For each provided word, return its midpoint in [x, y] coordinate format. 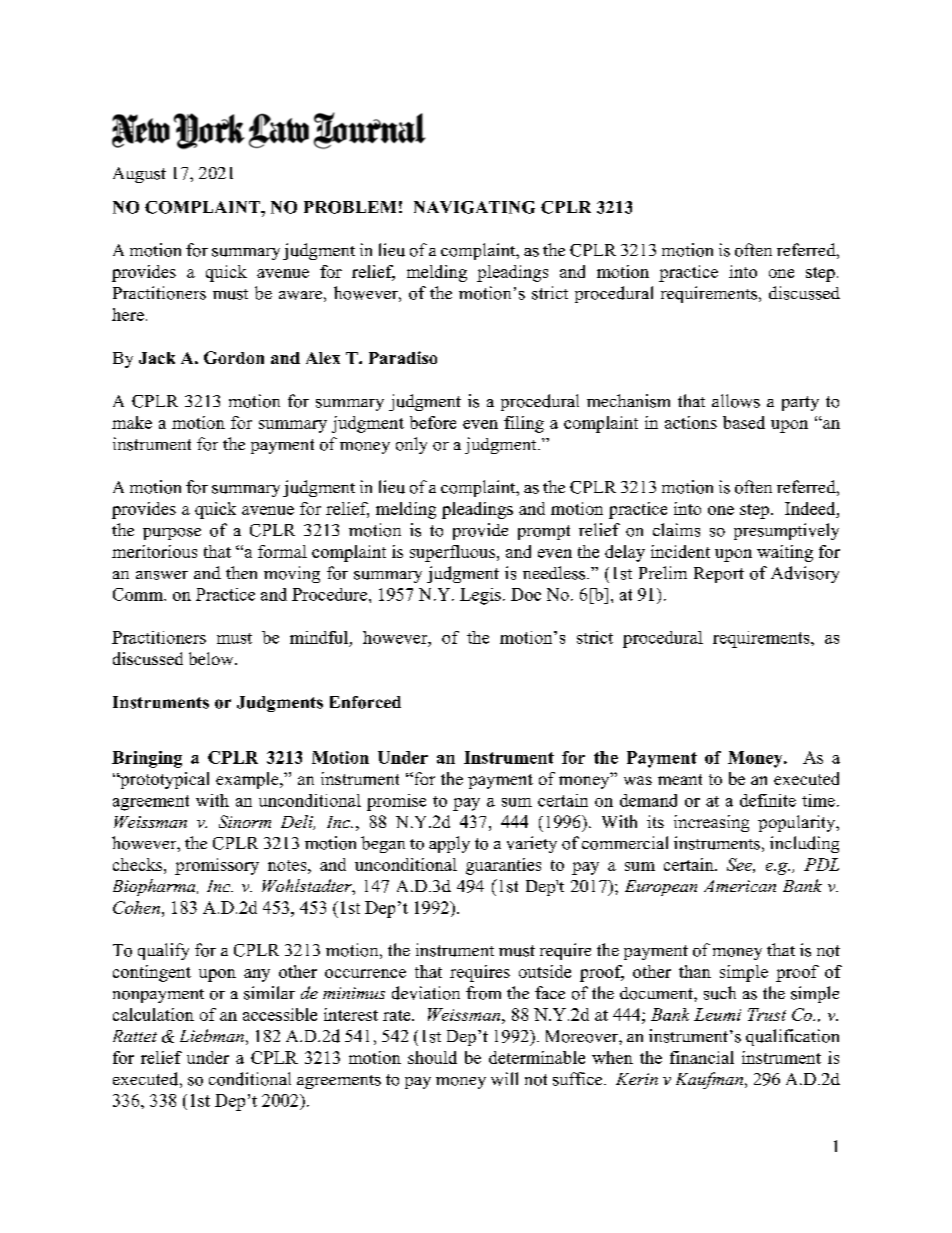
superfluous [452, 553]
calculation [153, 1014]
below [212, 658]
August [139, 175]
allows [736, 401]
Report [719, 575]
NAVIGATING [474, 207]
